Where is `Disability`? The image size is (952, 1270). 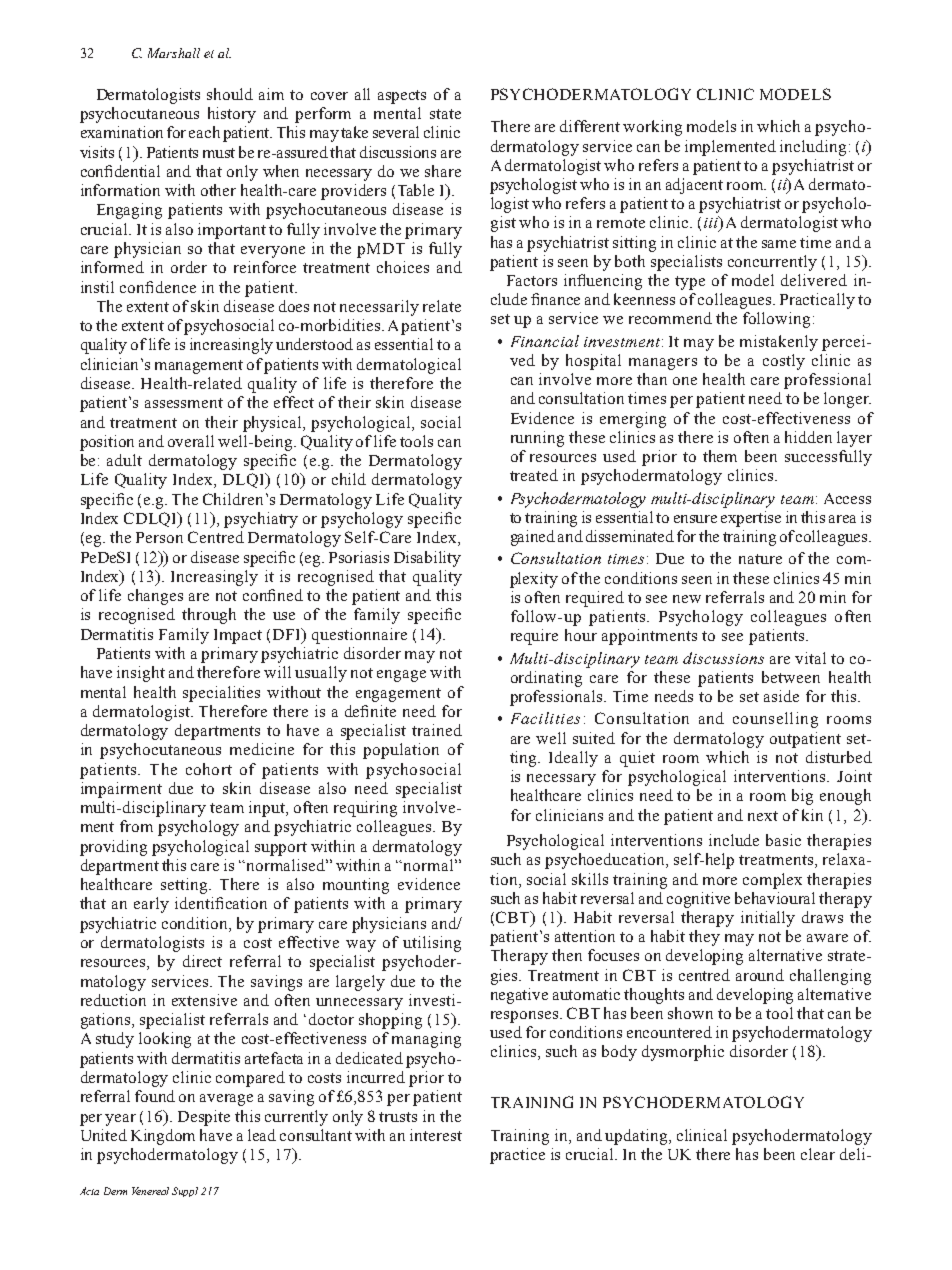 Disability is located at coordinates (427, 559).
